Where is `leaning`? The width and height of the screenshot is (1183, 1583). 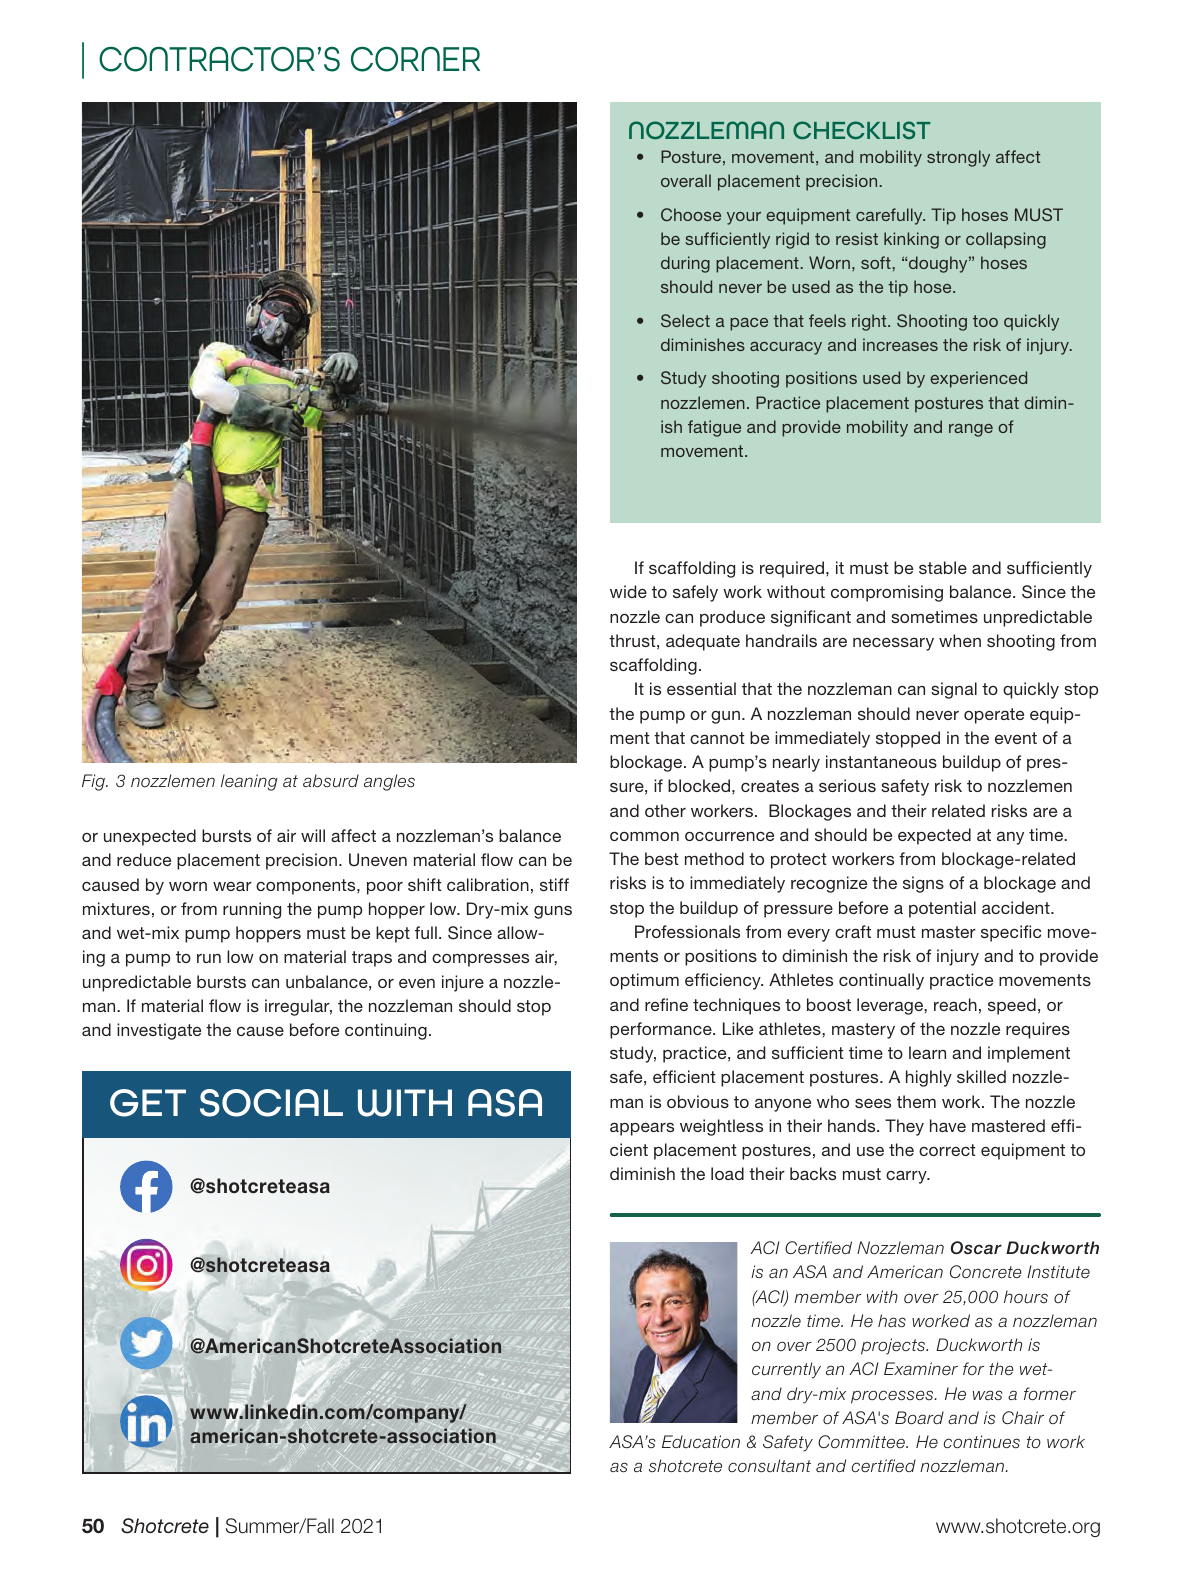
leaning is located at coordinates (249, 782).
